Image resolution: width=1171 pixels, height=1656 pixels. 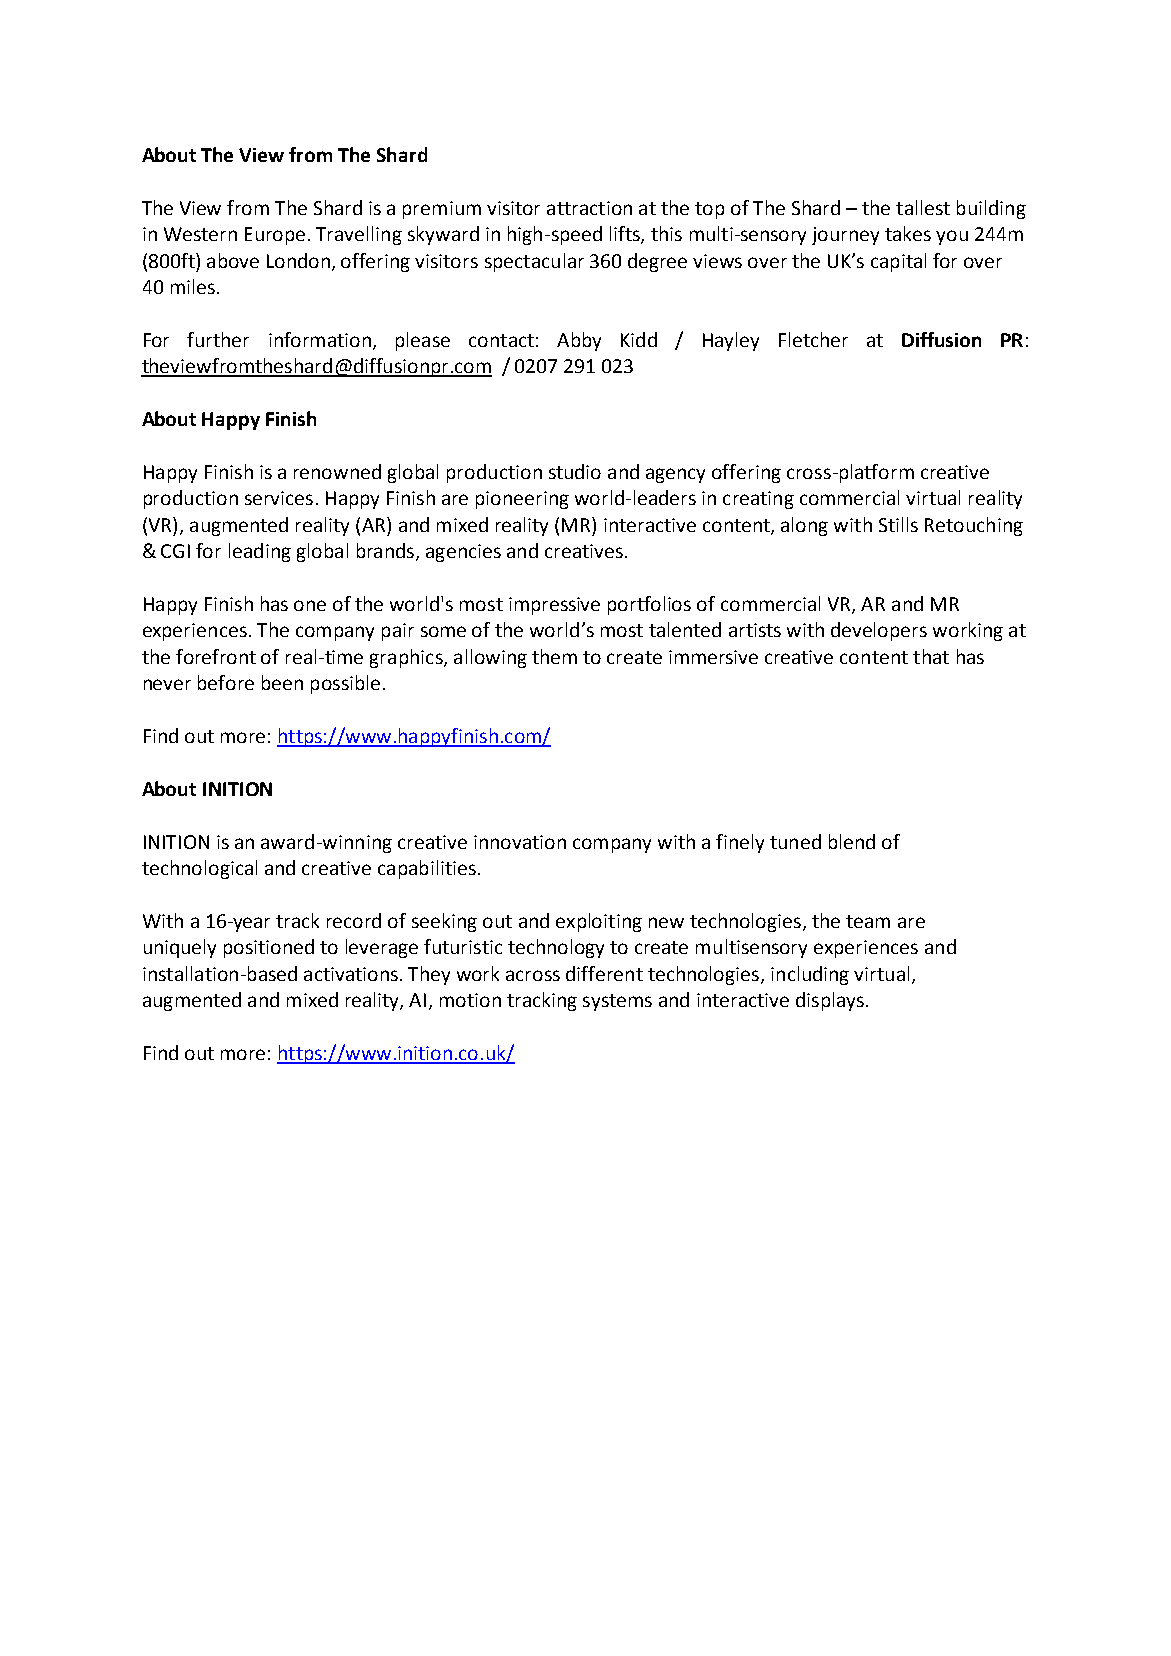 What do you see at coordinates (931, 656) in the page?
I see `that` at bounding box center [931, 656].
